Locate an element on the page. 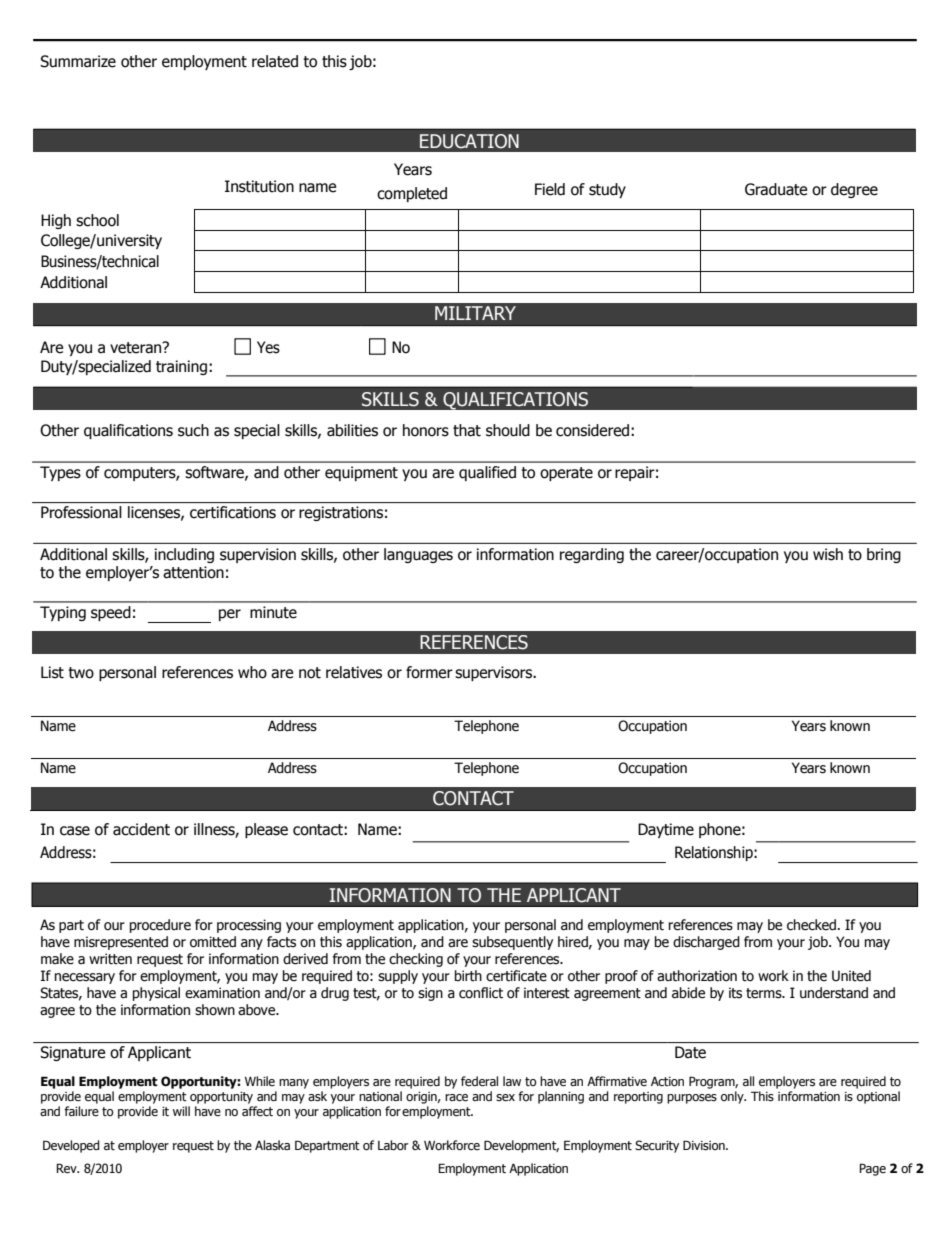 This image has width=952, height=1233. accident is located at coordinates (141, 829).
